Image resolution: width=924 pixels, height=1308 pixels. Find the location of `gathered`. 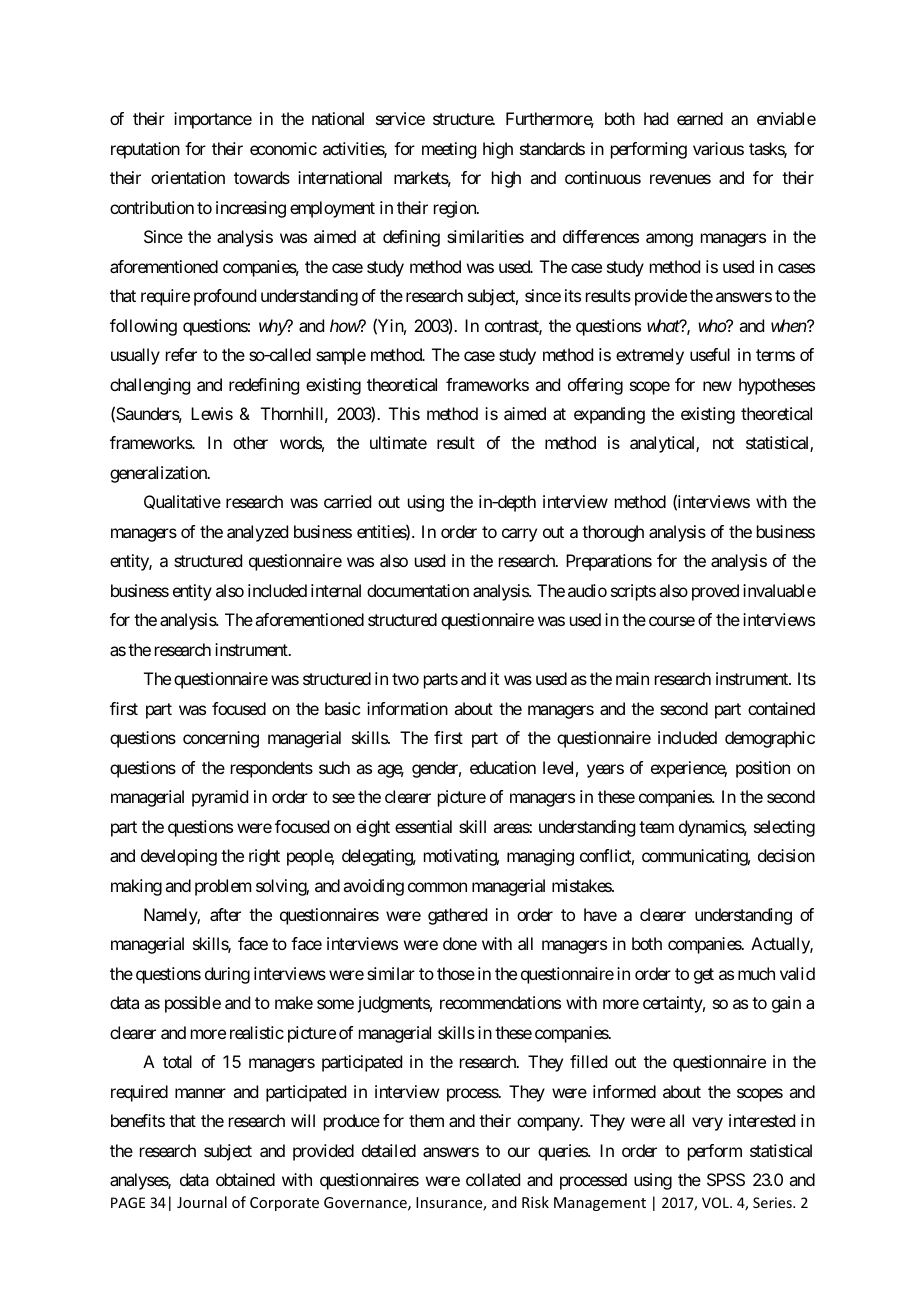

gathered is located at coordinates (457, 916).
